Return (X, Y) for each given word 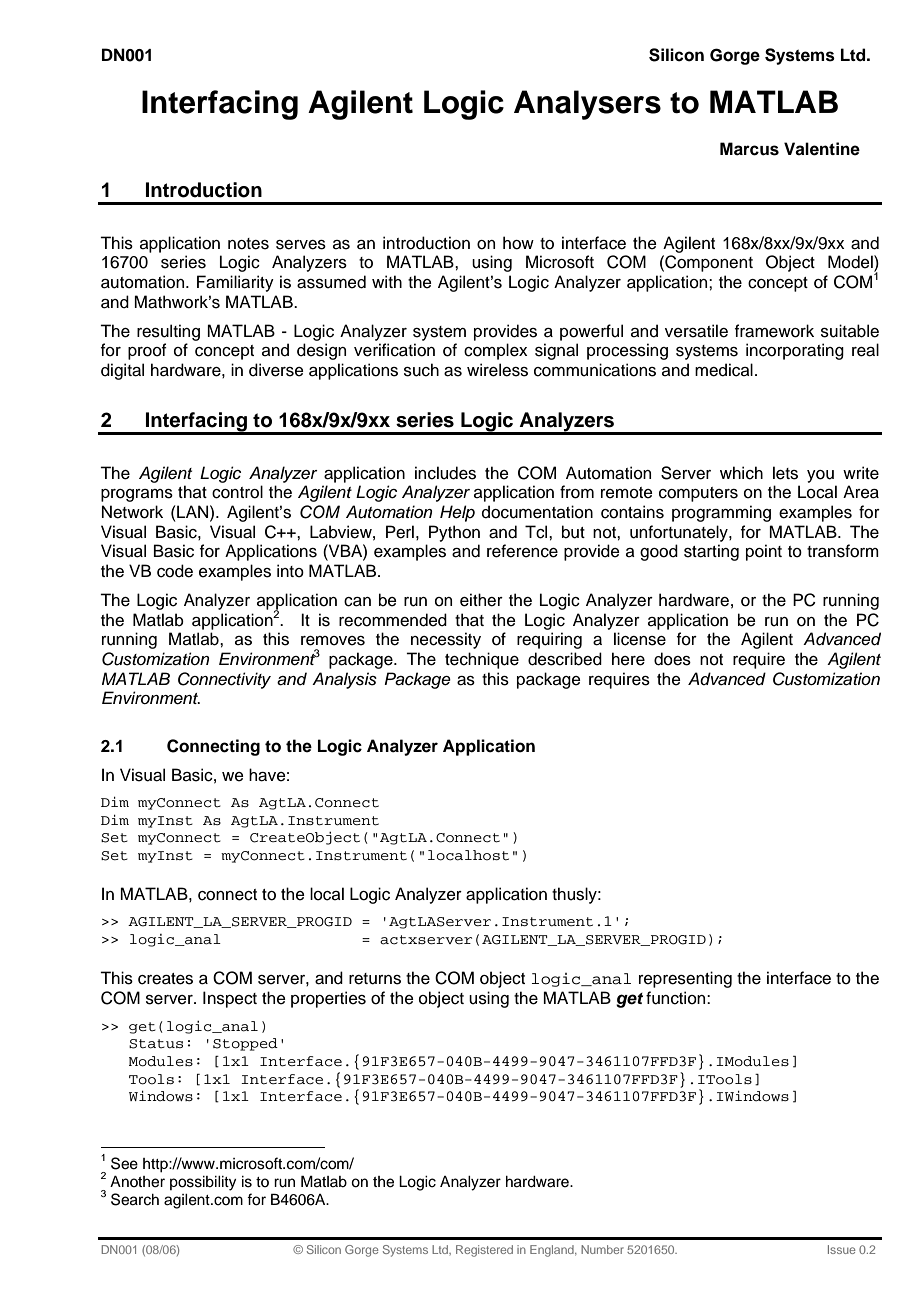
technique (482, 660)
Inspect (230, 999)
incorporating (795, 351)
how (518, 243)
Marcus (749, 149)
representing (685, 979)
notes (248, 244)
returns (375, 979)
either (481, 600)
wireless (497, 370)
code (175, 571)
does (672, 659)
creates (165, 979)
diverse (276, 370)
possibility (203, 1183)
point (764, 552)
